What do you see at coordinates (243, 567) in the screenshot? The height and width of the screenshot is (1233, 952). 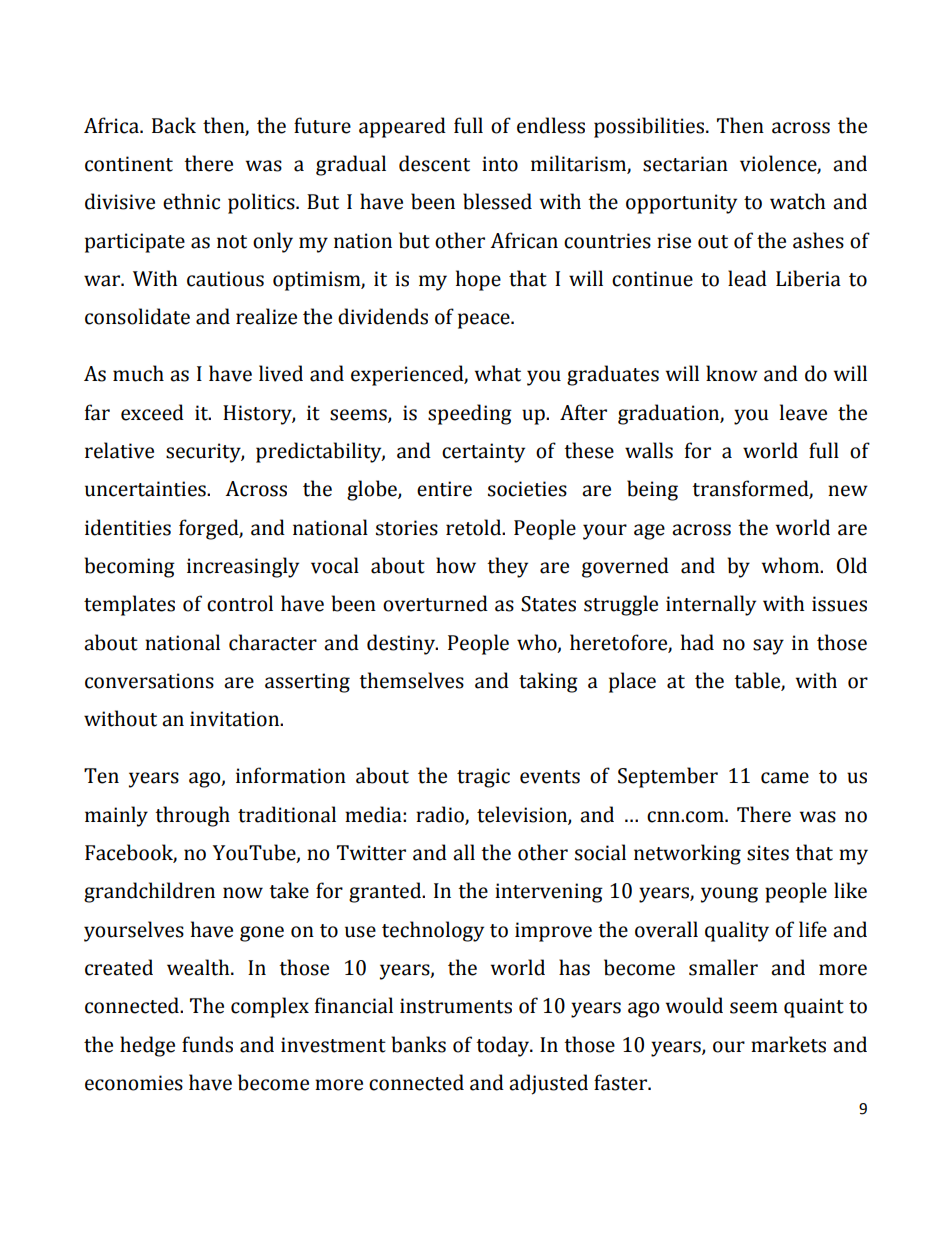 I see `increasingly` at bounding box center [243, 567].
